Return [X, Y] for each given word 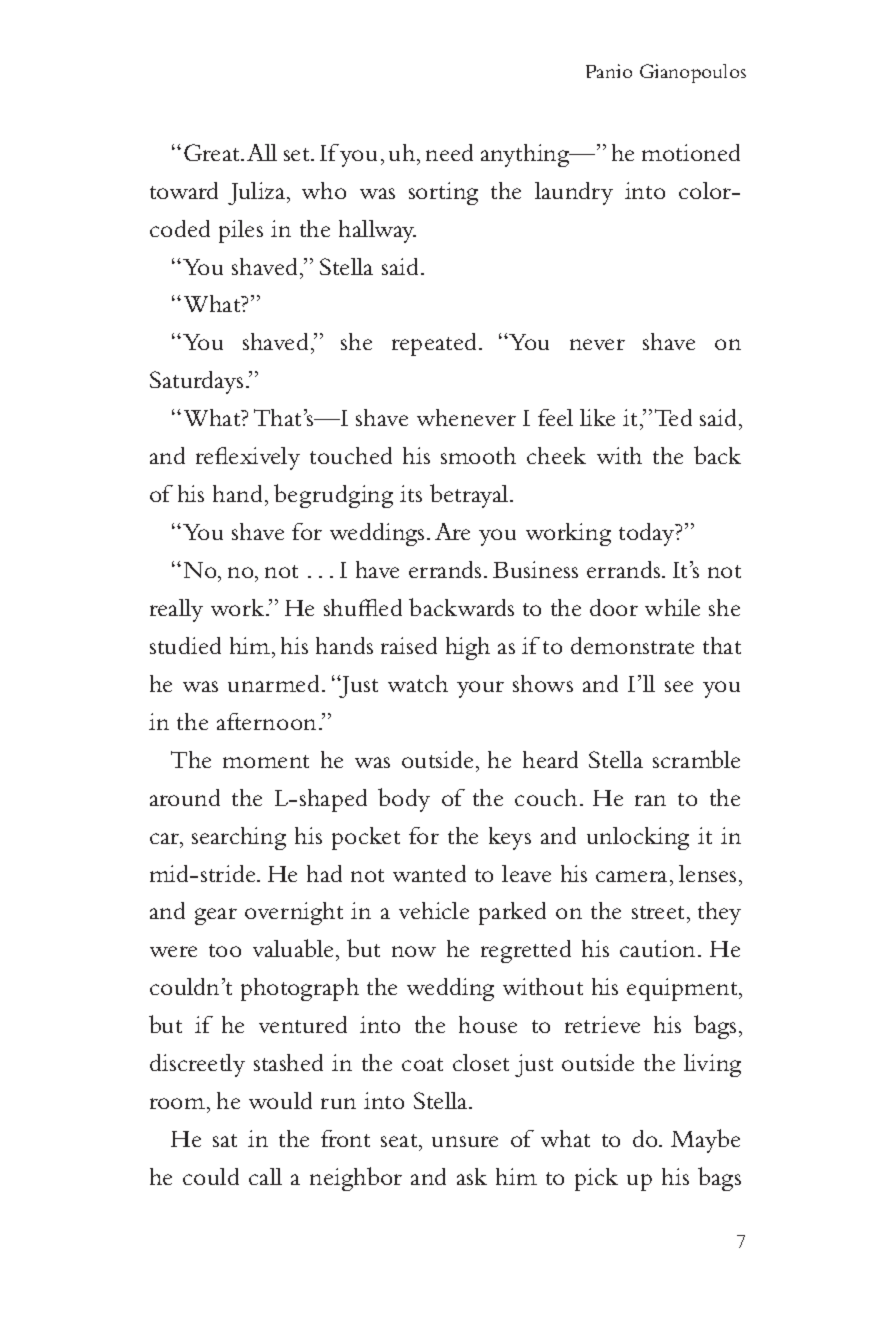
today [648, 534]
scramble [696, 759]
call [265, 1176]
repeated [436, 344]
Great [213, 152]
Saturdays [196, 382]
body [404, 800]
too [225, 950]
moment [266, 761]
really [176, 610]
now [414, 951]
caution [657, 948]
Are [452, 531]
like [597, 417]
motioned [691, 152]
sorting [443, 193]
